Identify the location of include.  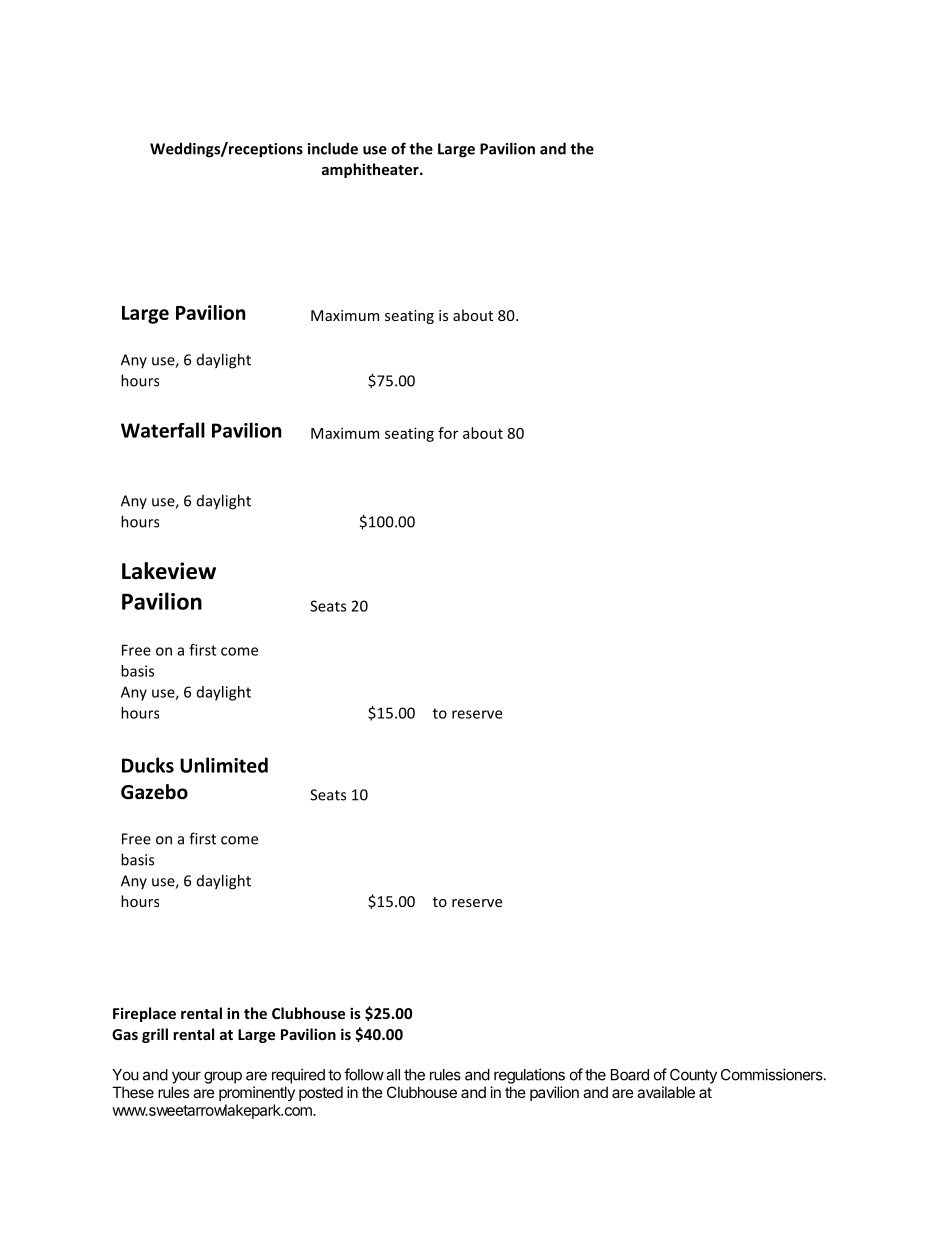
(333, 148).
